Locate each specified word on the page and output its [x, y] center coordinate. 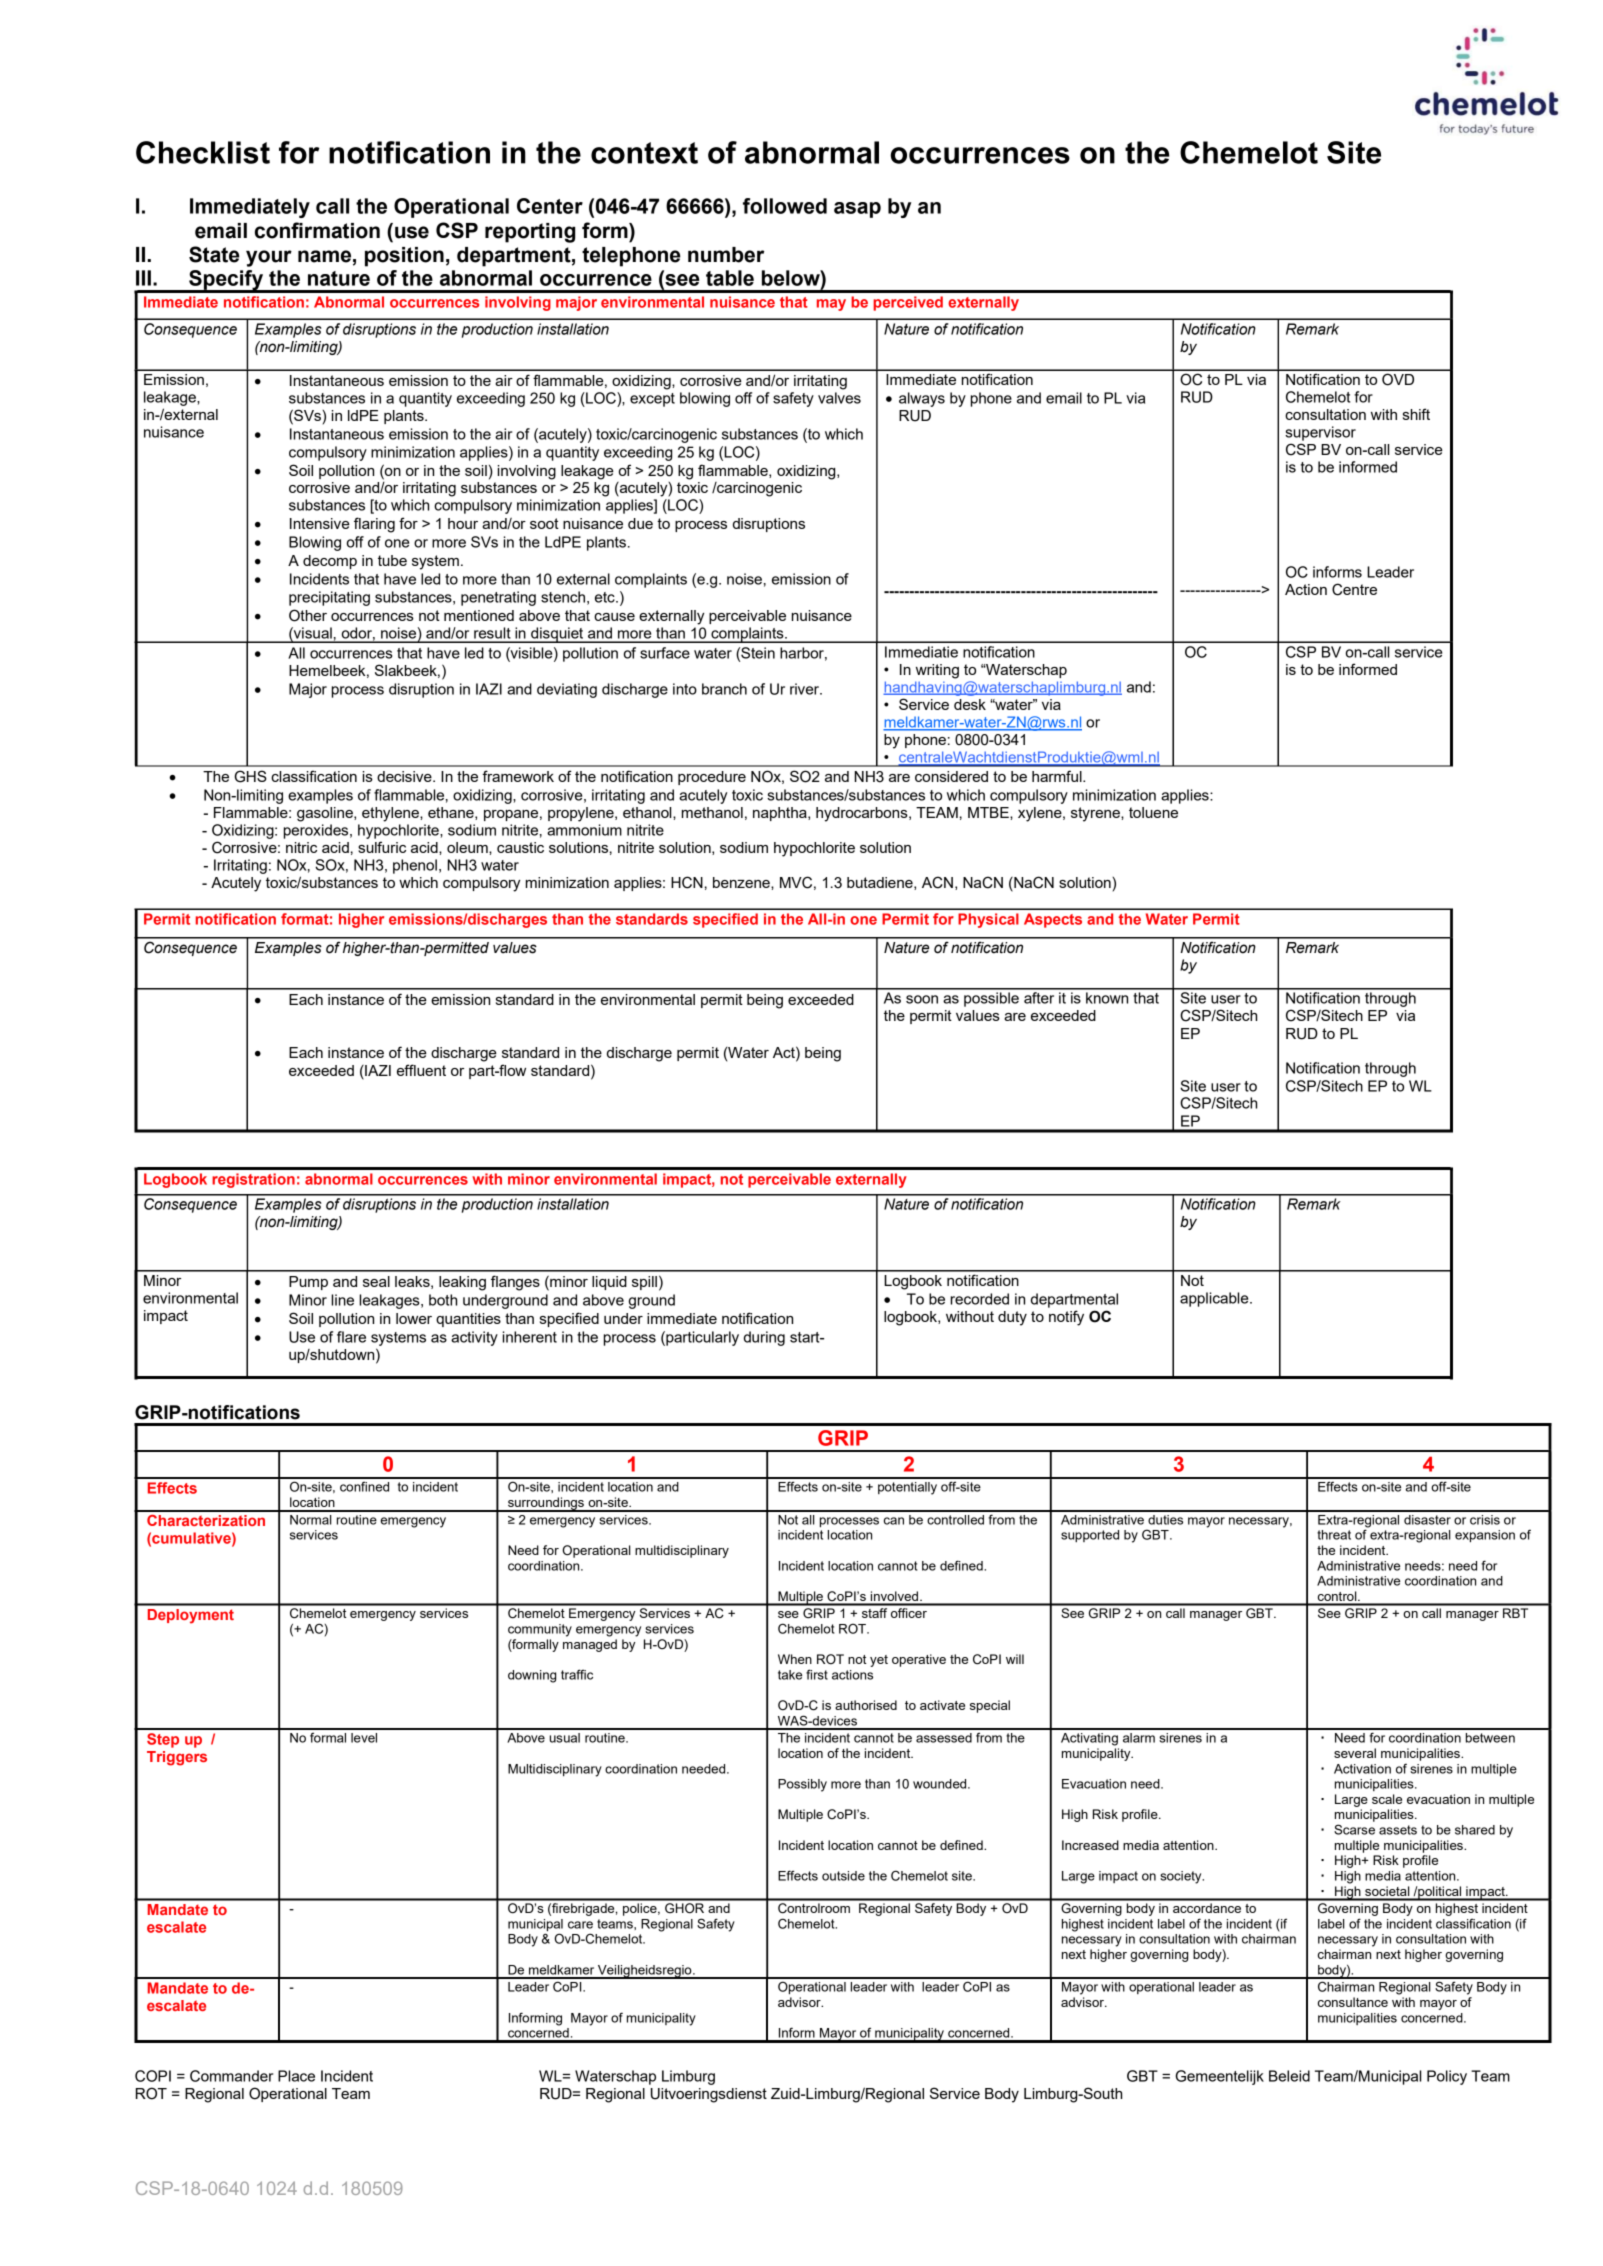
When [795, 1659]
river [806, 689]
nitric [301, 847]
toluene [1153, 812]
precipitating [329, 598]
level [364, 1738]
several [1355, 1753]
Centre [1354, 589]
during [764, 1338]
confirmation [317, 230]
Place [296, 2076]
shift [1416, 414]
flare [351, 1337]
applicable [1215, 1299]
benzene [742, 882]
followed [785, 206]
